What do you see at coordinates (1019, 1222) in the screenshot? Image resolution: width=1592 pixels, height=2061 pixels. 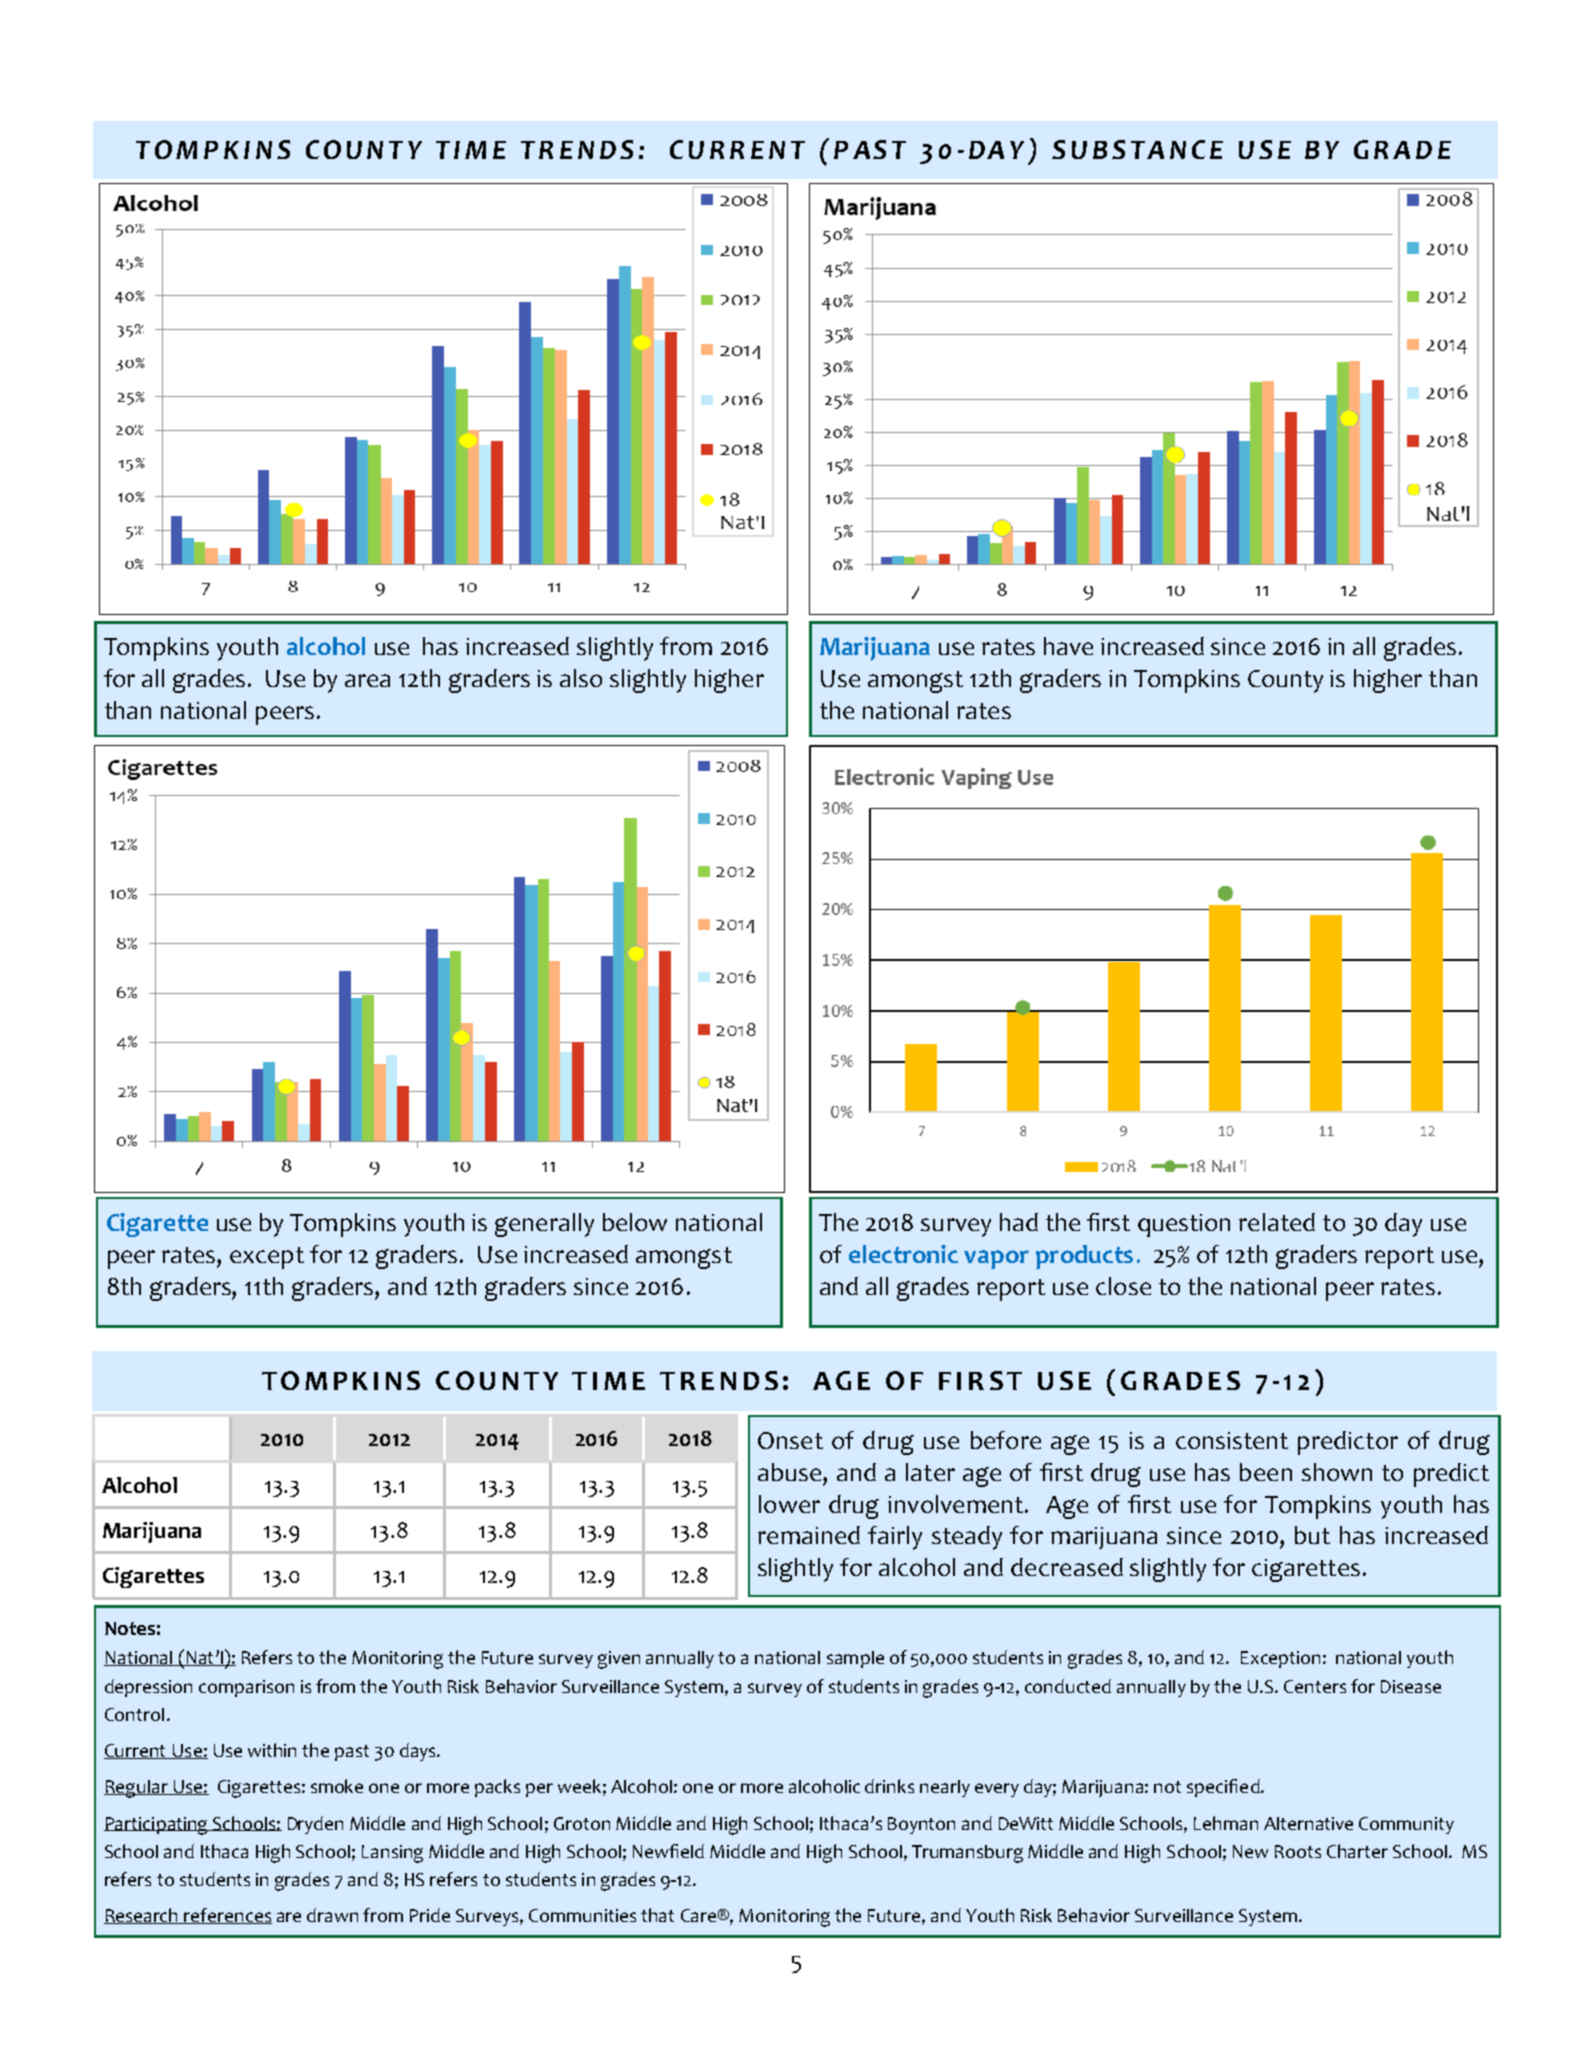 I see `had` at bounding box center [1019, 1222].
